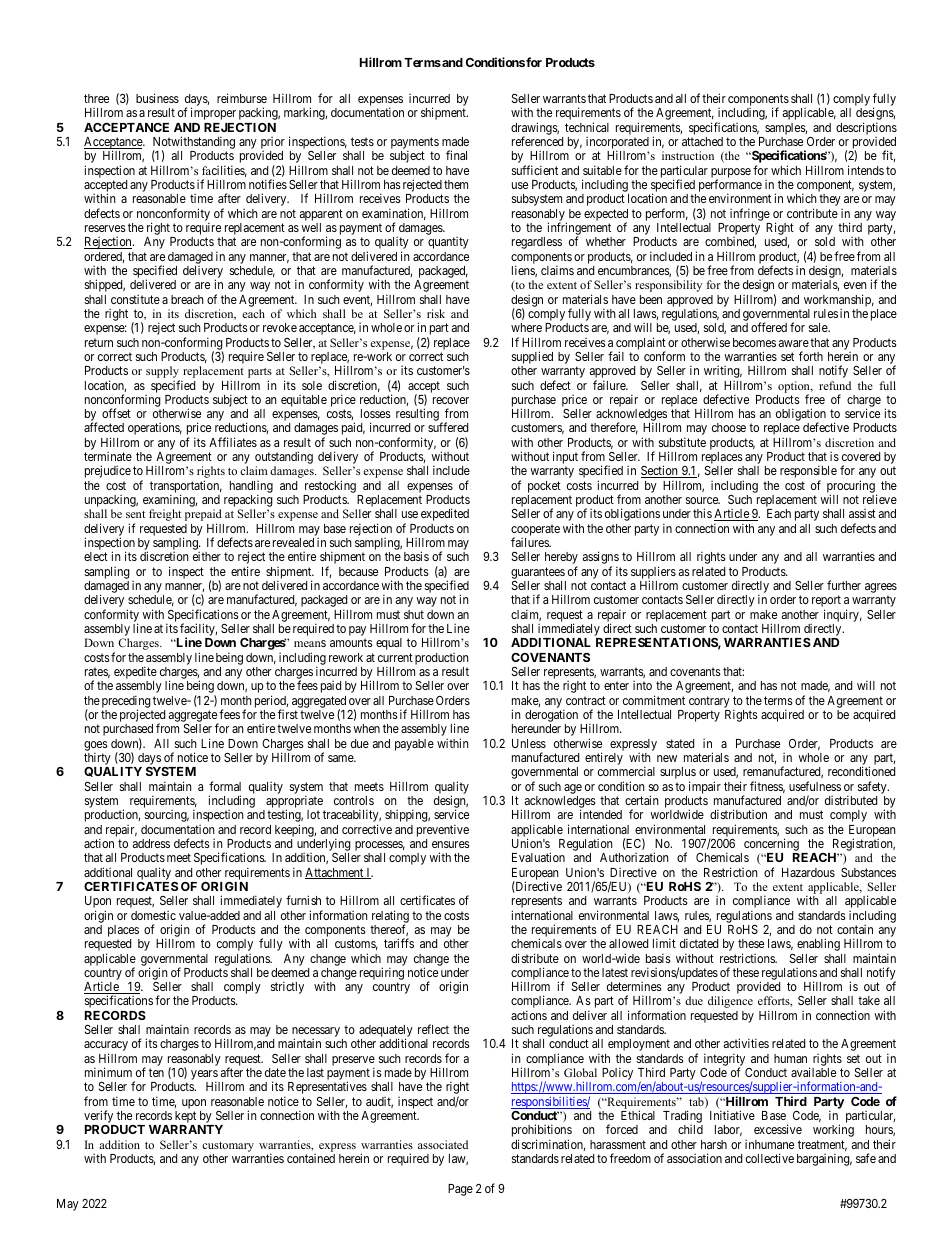 The width and height of the image is (952, 1233). I want to click on referenced, so click(537, 141).
